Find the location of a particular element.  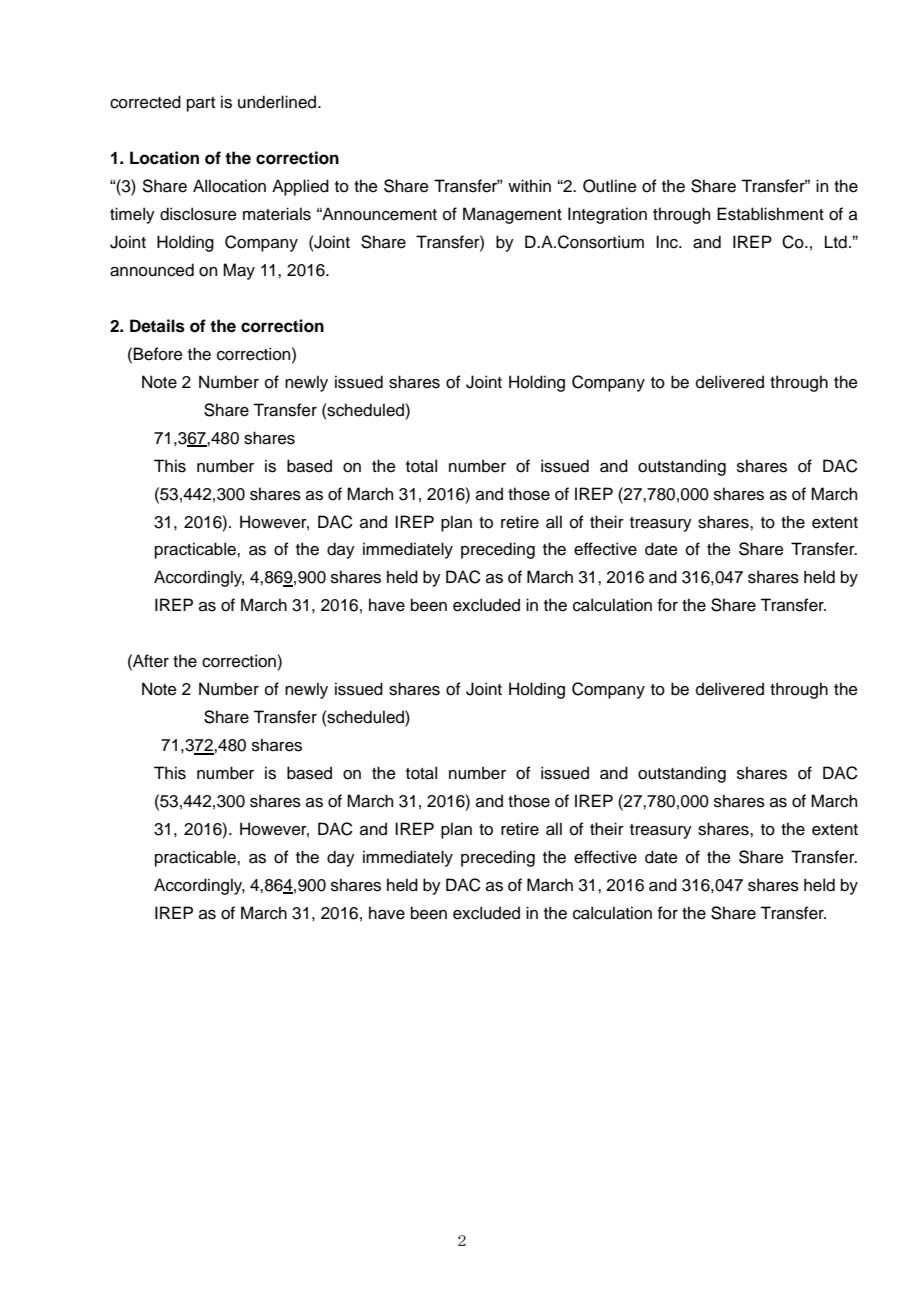

Establishment is located at coordinates (770, 214).
